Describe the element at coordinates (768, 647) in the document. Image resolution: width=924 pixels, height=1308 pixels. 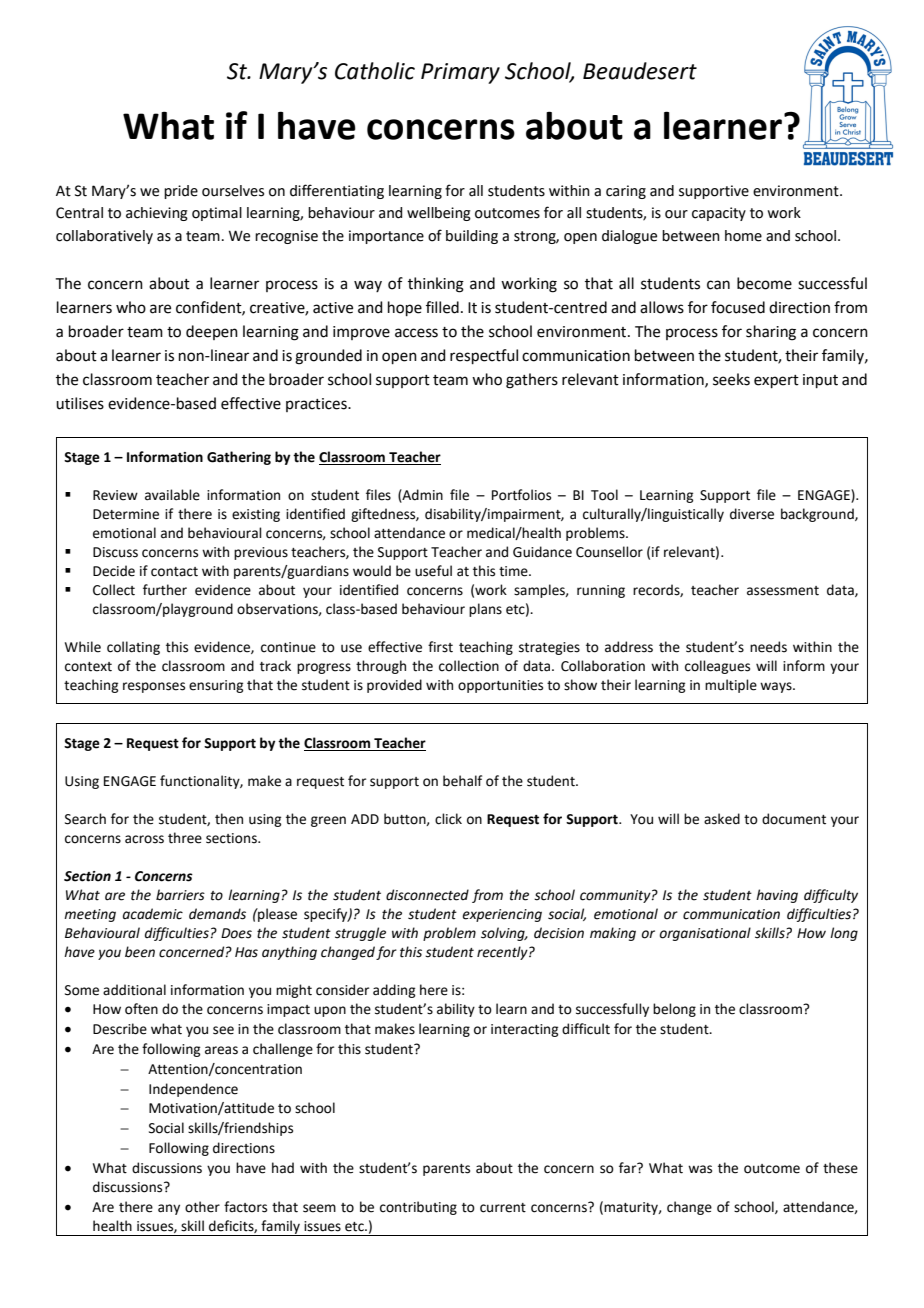
I see `needs` at that location.
